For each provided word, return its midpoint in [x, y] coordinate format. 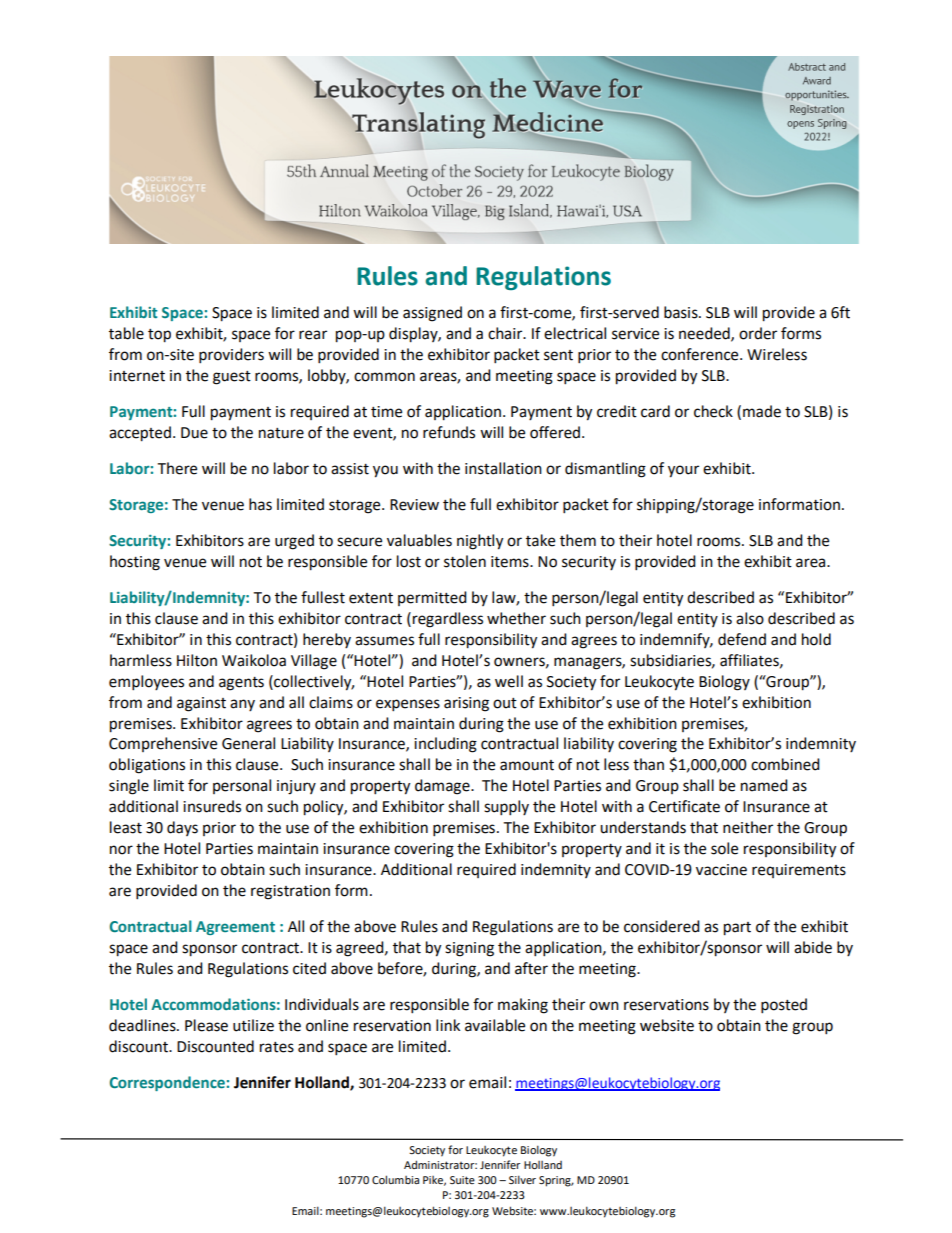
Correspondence [167, 1083]
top [159, 336]
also [750, 618]
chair [506, 333]
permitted [432, 598]
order [758, 333]
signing [469, 949]
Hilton [197, 660]
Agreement [235, 928]
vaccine [721, 870]
